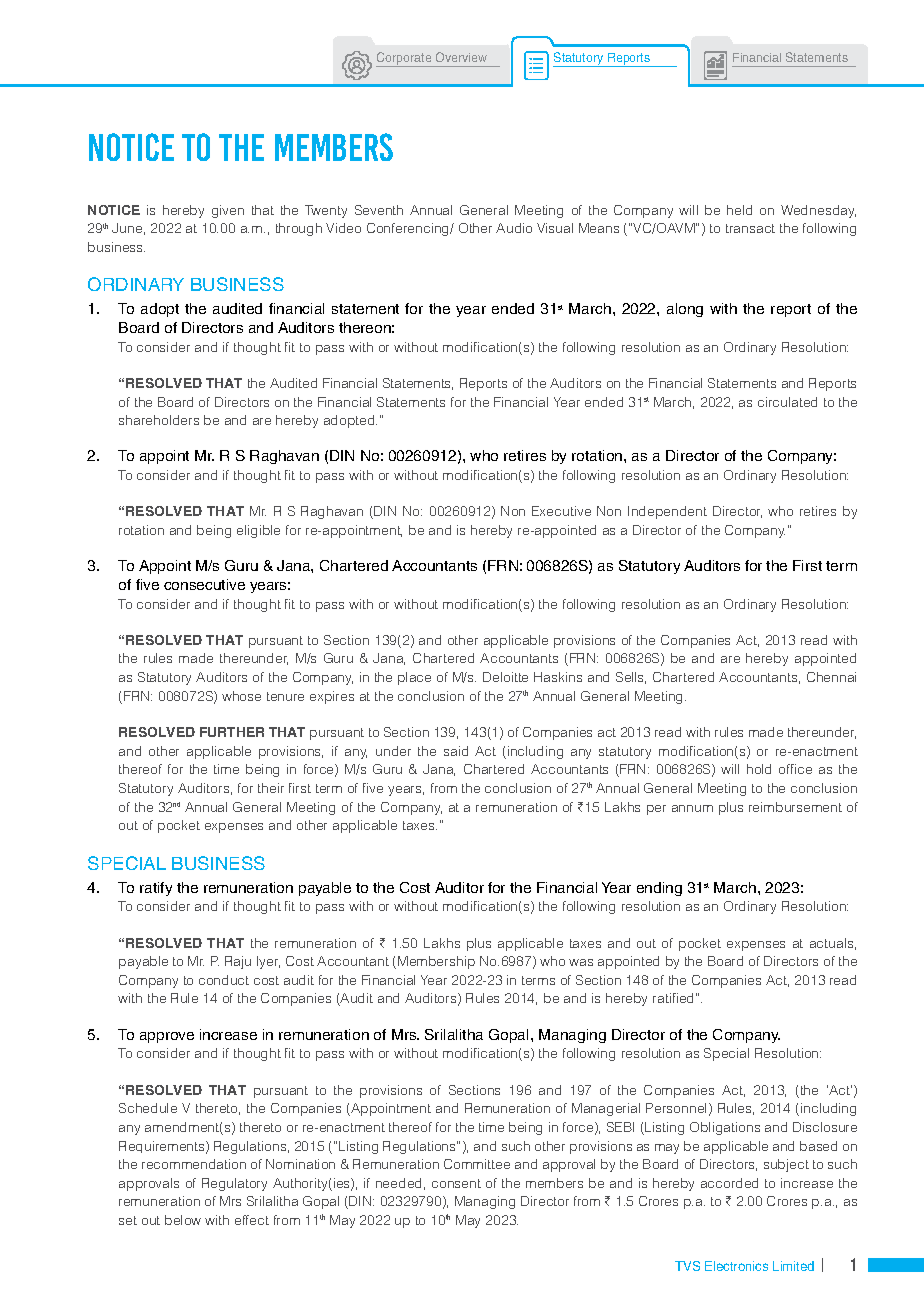  What do you see at coordinates (461, 57) in the page?
I see `Overview` at bounding box center [461, 57].
